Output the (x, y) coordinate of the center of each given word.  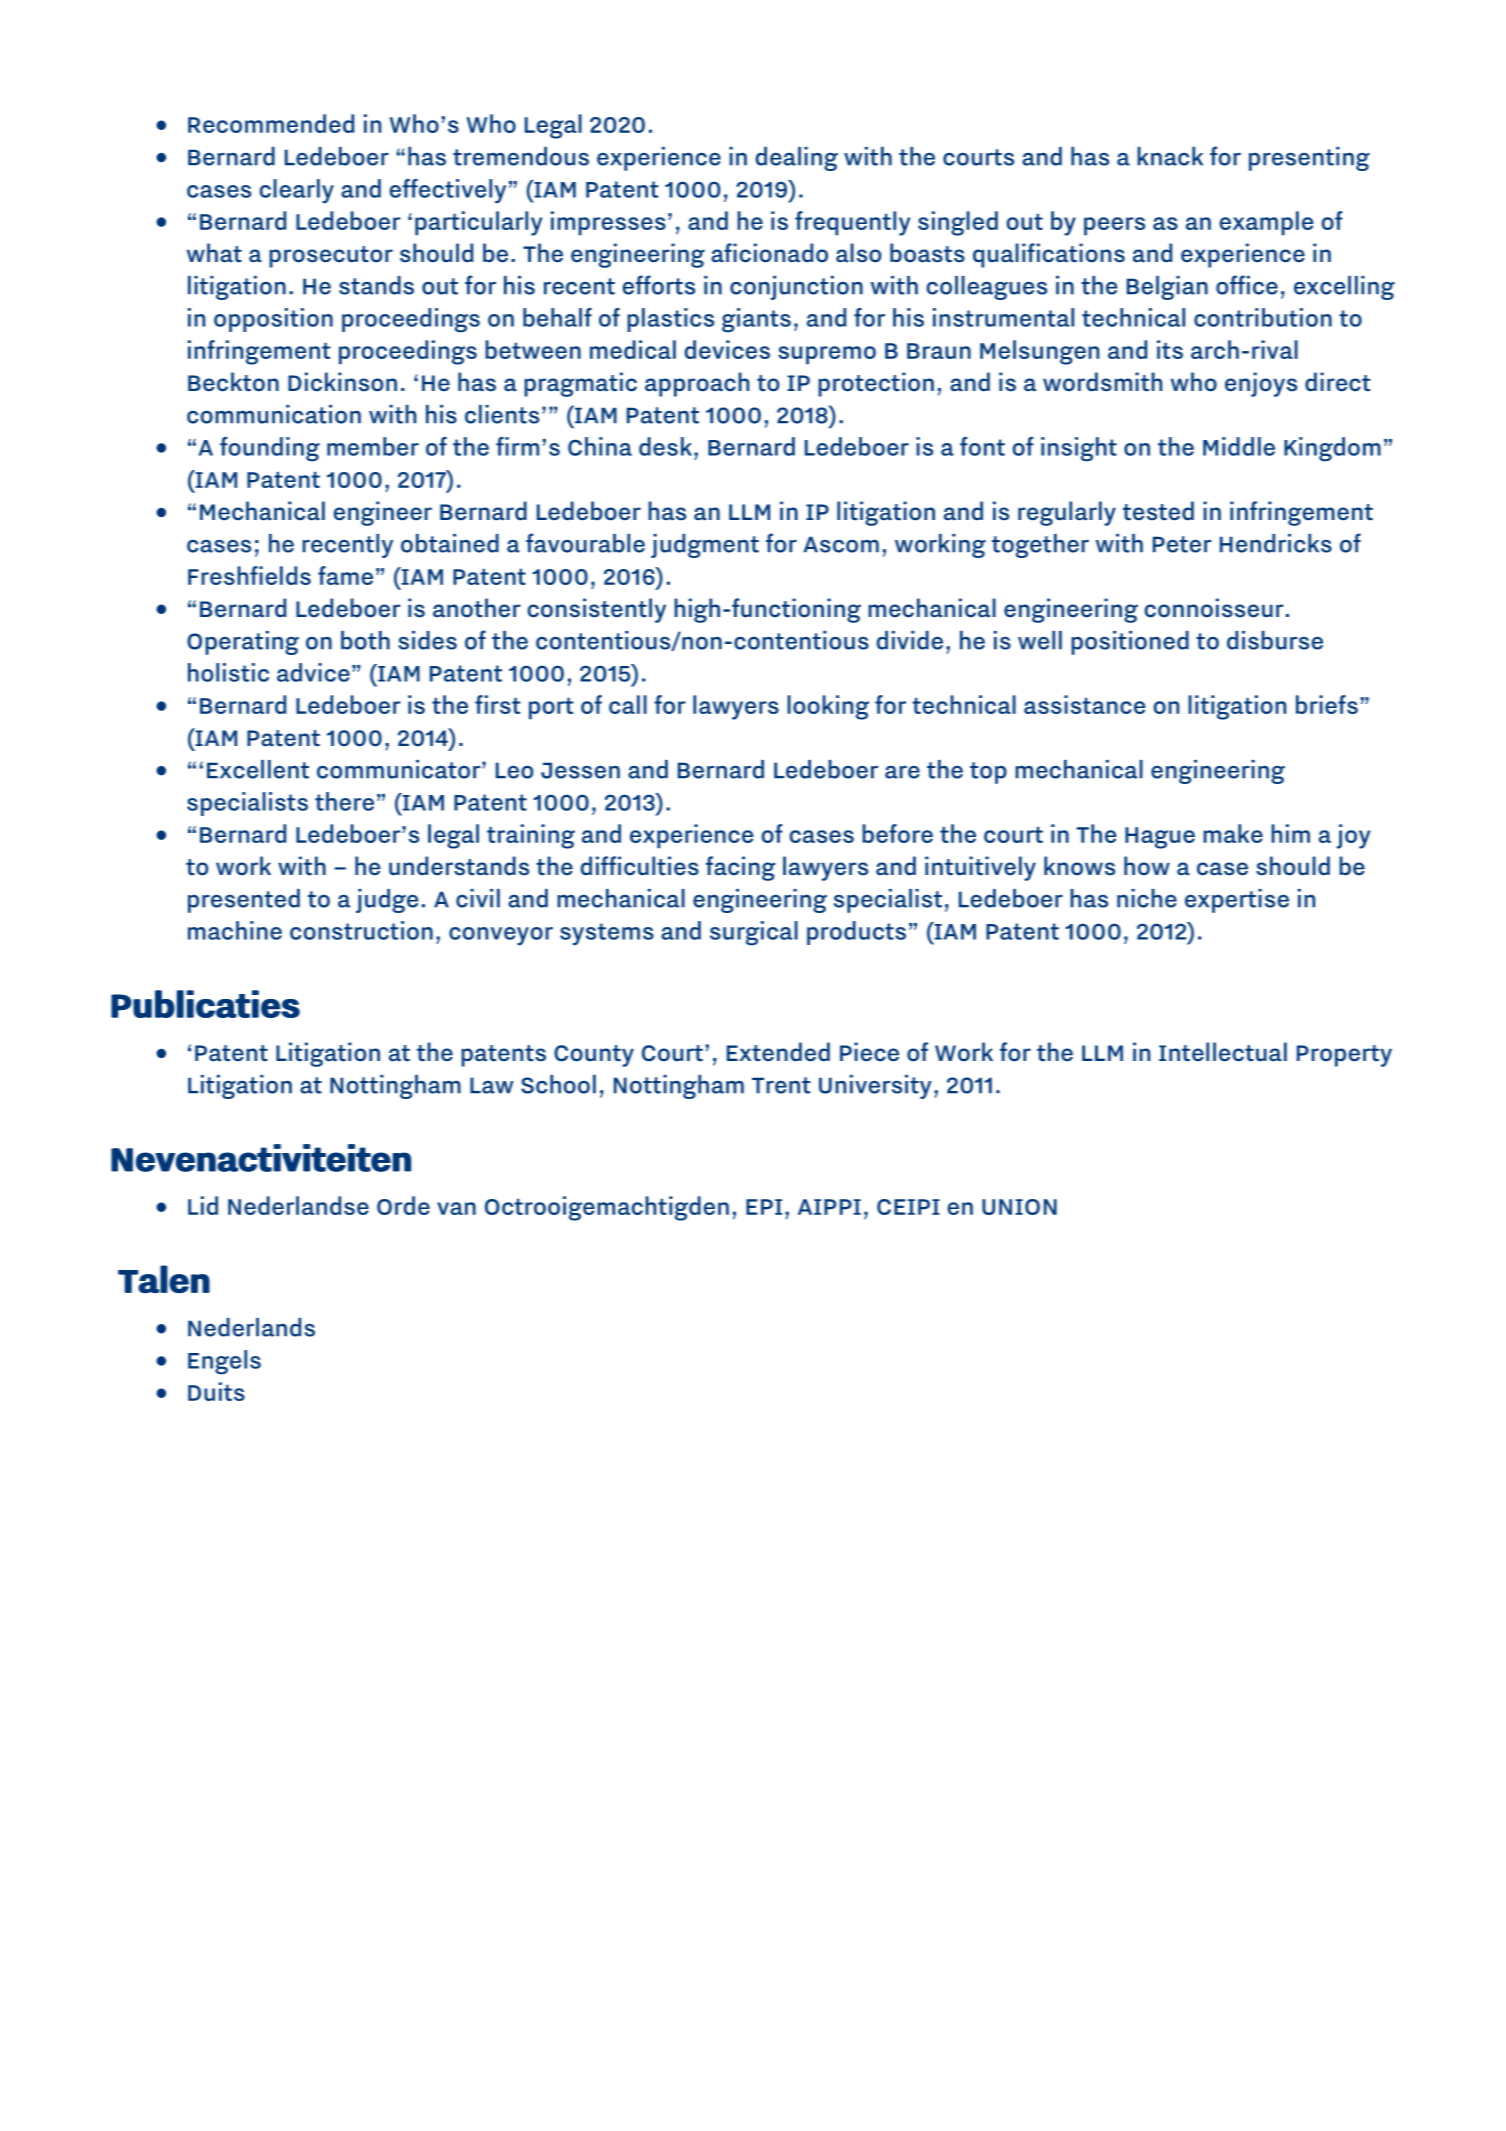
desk (665, 446)
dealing (797, 159)
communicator (400, 769)
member (373, 446)
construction (361, 930)
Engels (224, 1362)
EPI (764, 1207)
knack (1170, 156)
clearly (297, 191)
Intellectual (1223, 1052)
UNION (1019, 1207)
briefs (1327, 704)
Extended (778, 1052)
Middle (1239, 446)
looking (828, 707)
